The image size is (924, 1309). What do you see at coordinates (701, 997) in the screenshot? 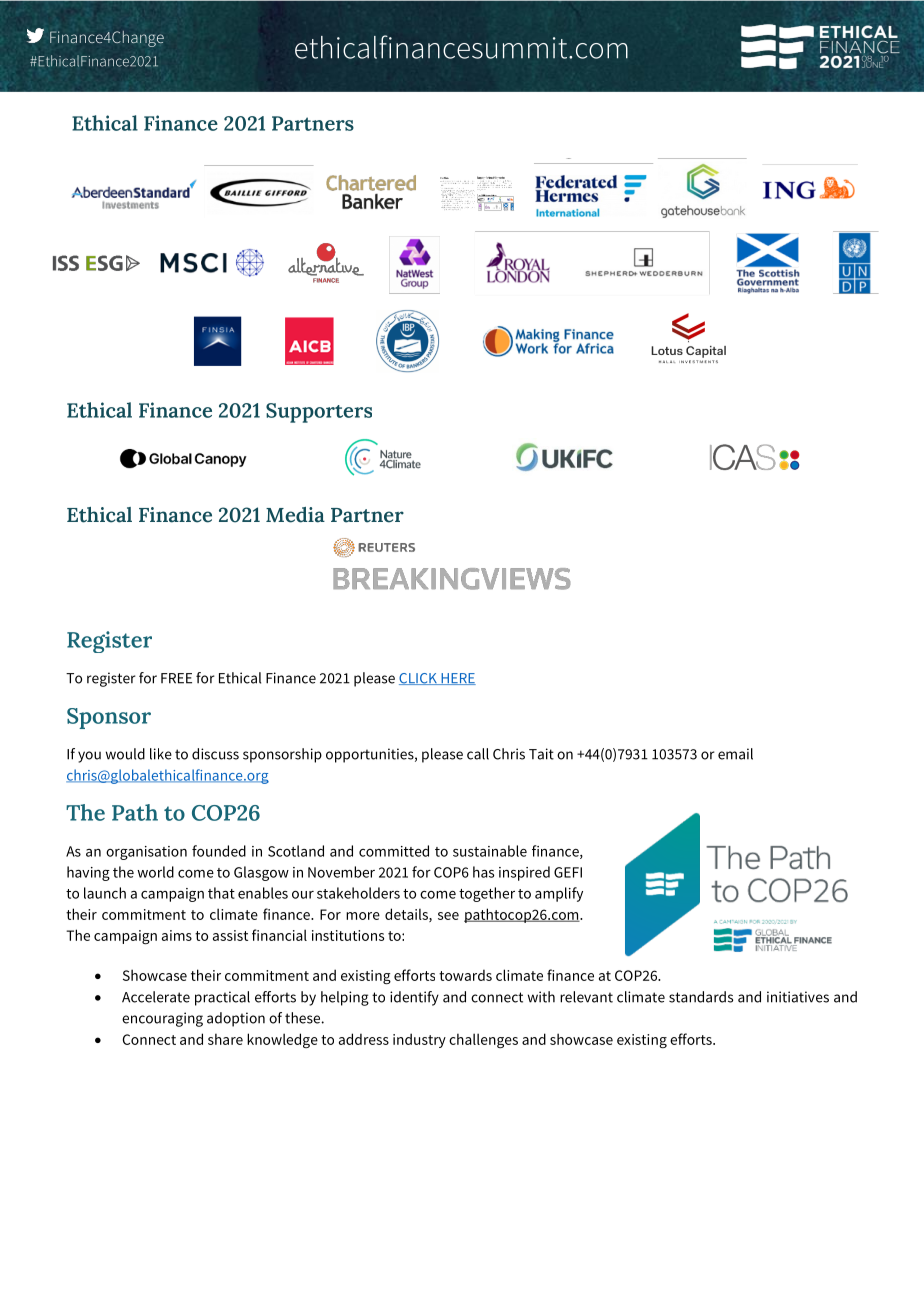
I see `standards` at bounding box center [701, 997].
